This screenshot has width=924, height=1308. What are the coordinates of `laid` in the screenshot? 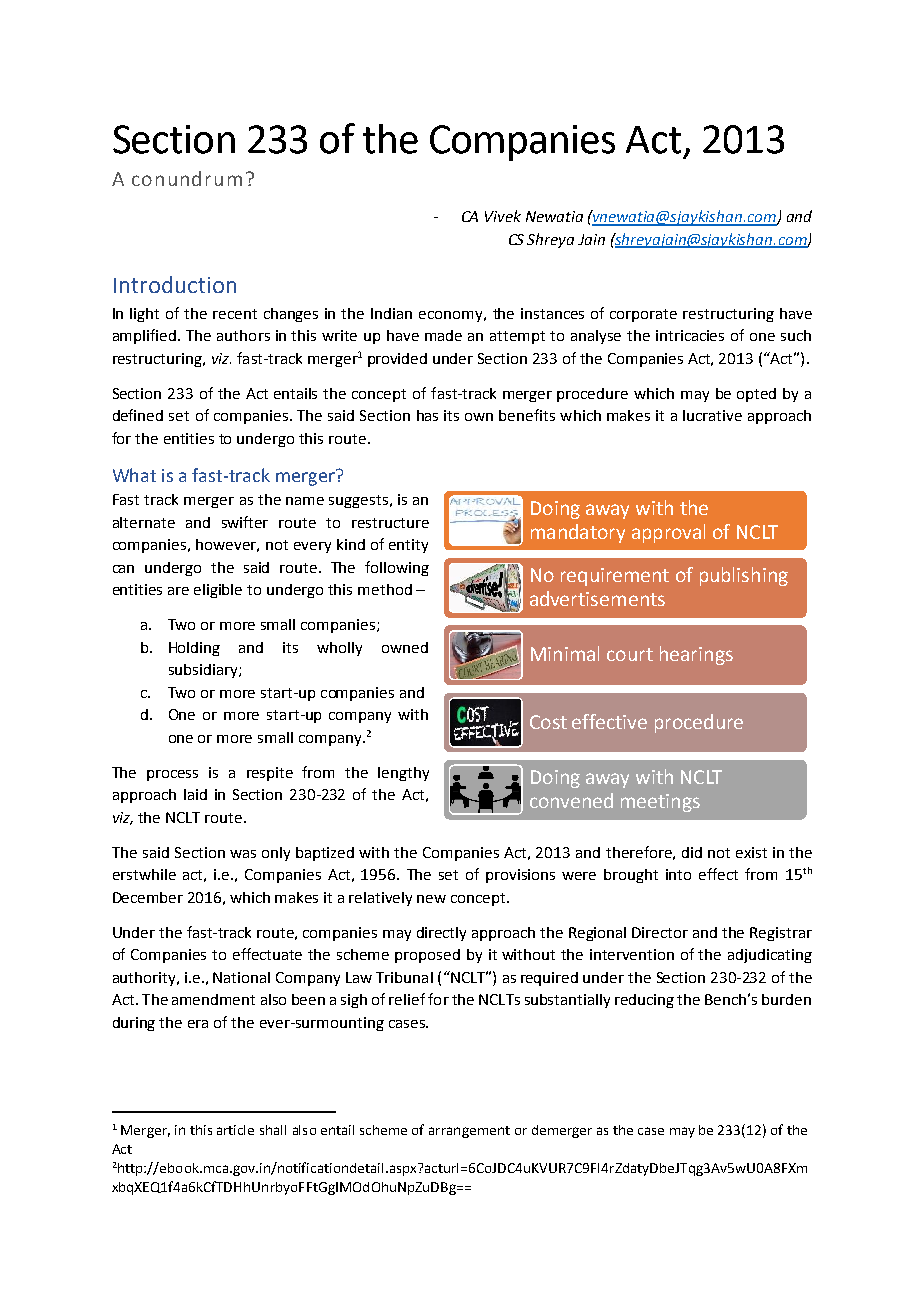 It's located at (195, 794).
